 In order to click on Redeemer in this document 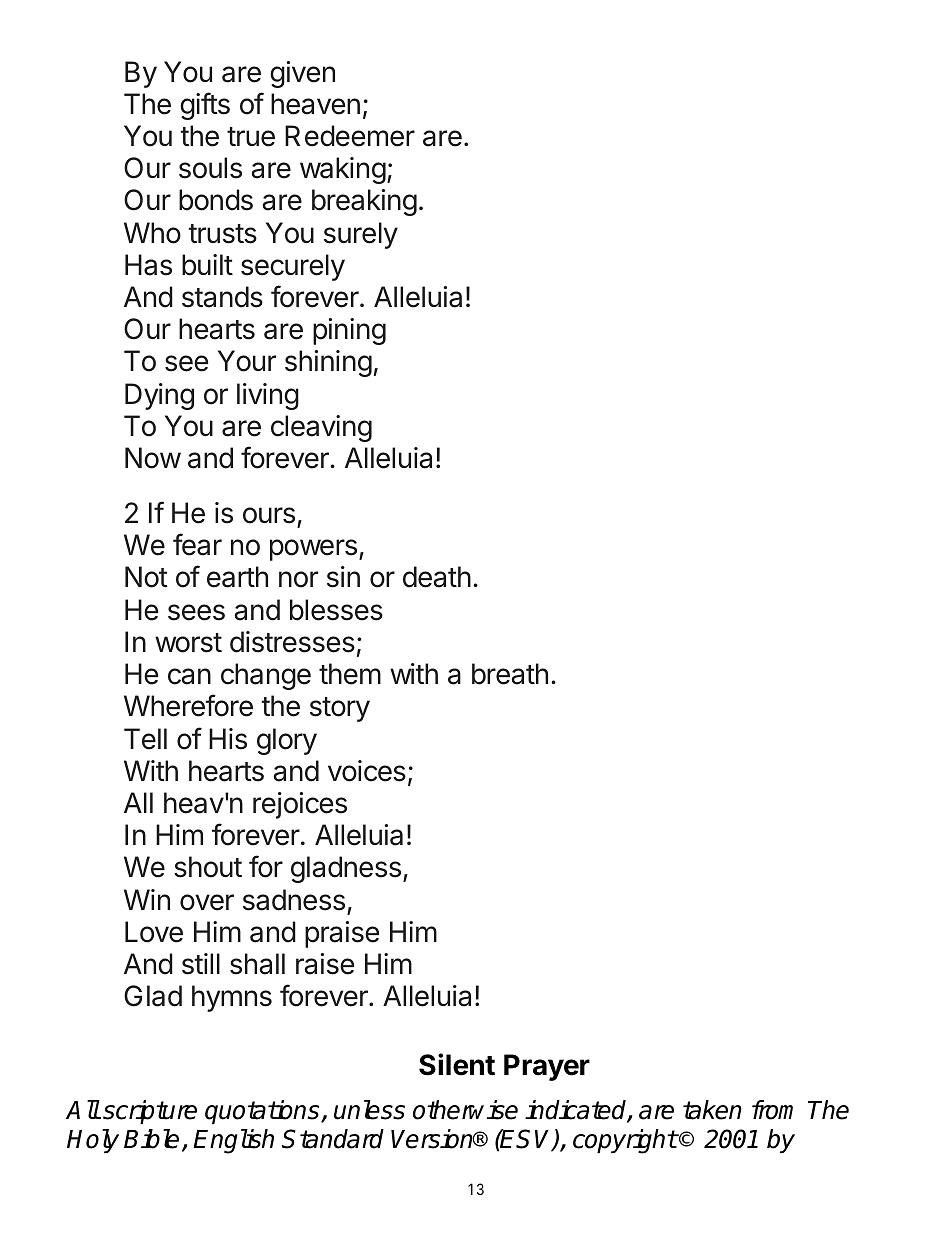, I will do `click(350, 136)`.
